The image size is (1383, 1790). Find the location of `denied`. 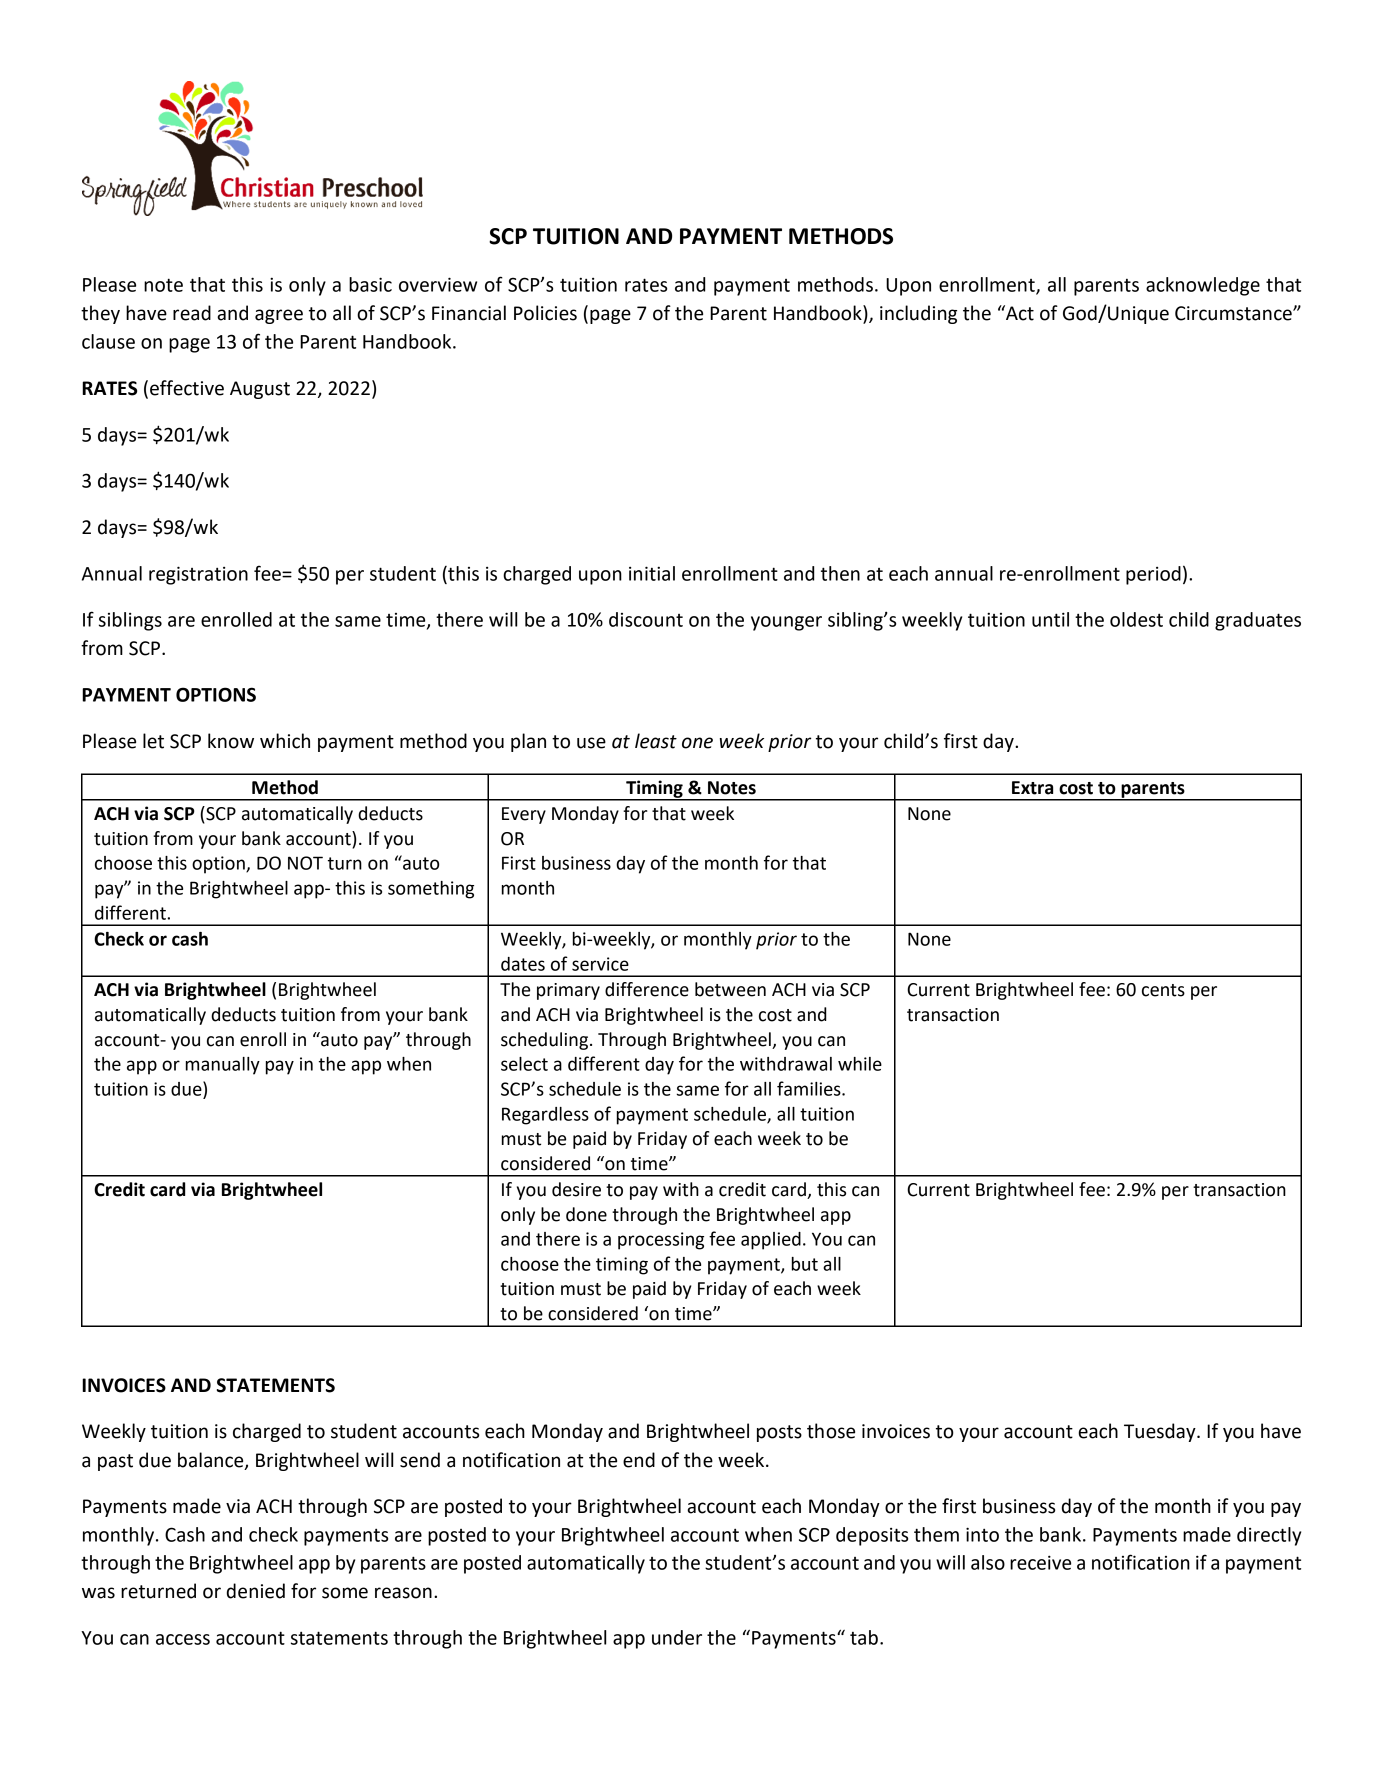

denied is located at coordinates (256, 1591).
